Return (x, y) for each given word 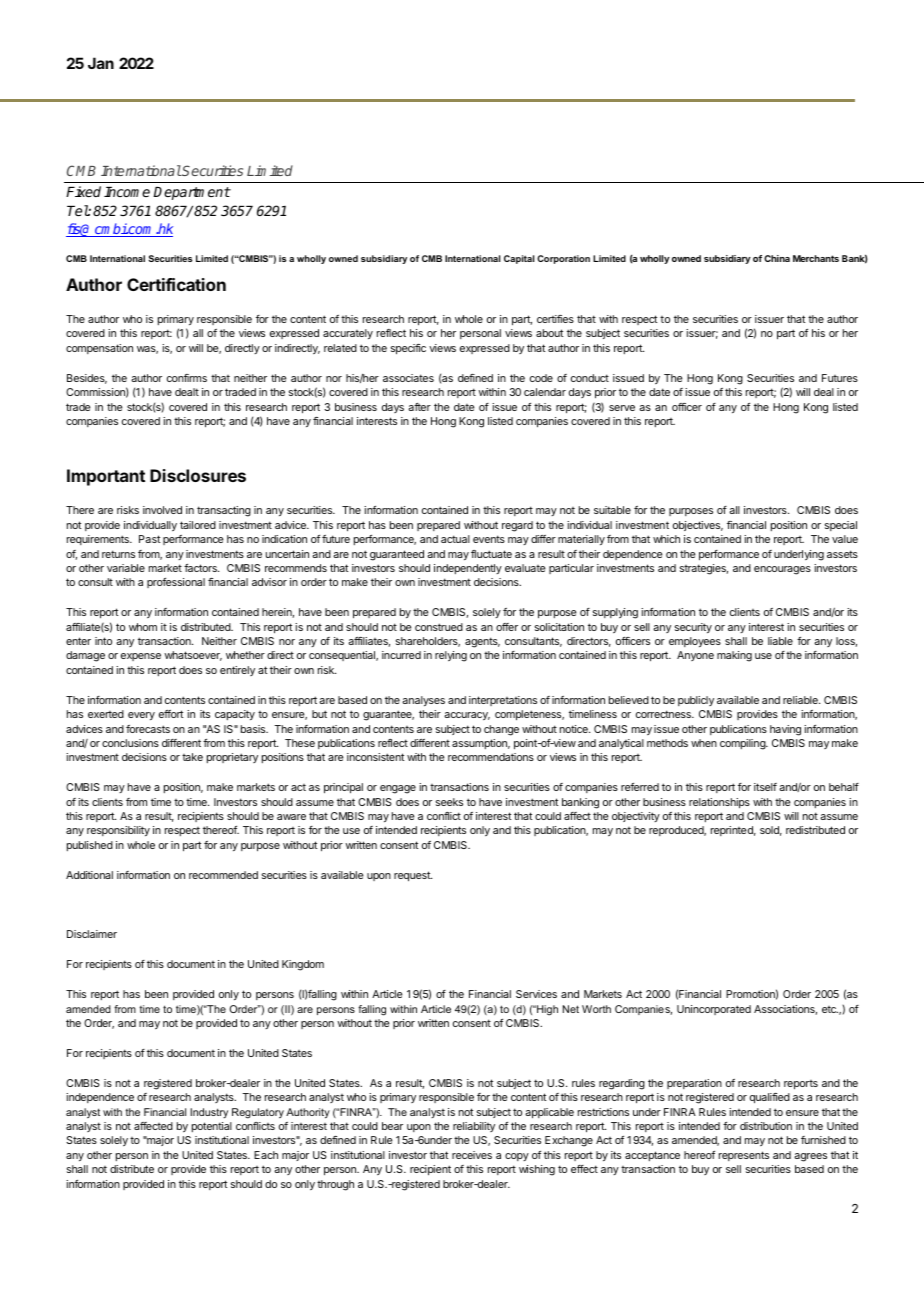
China (777, 258)
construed (439, 627)
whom (143, 627)
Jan (101, 63)
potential (212, 1127)
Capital (519, 259)
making (734, 656)
